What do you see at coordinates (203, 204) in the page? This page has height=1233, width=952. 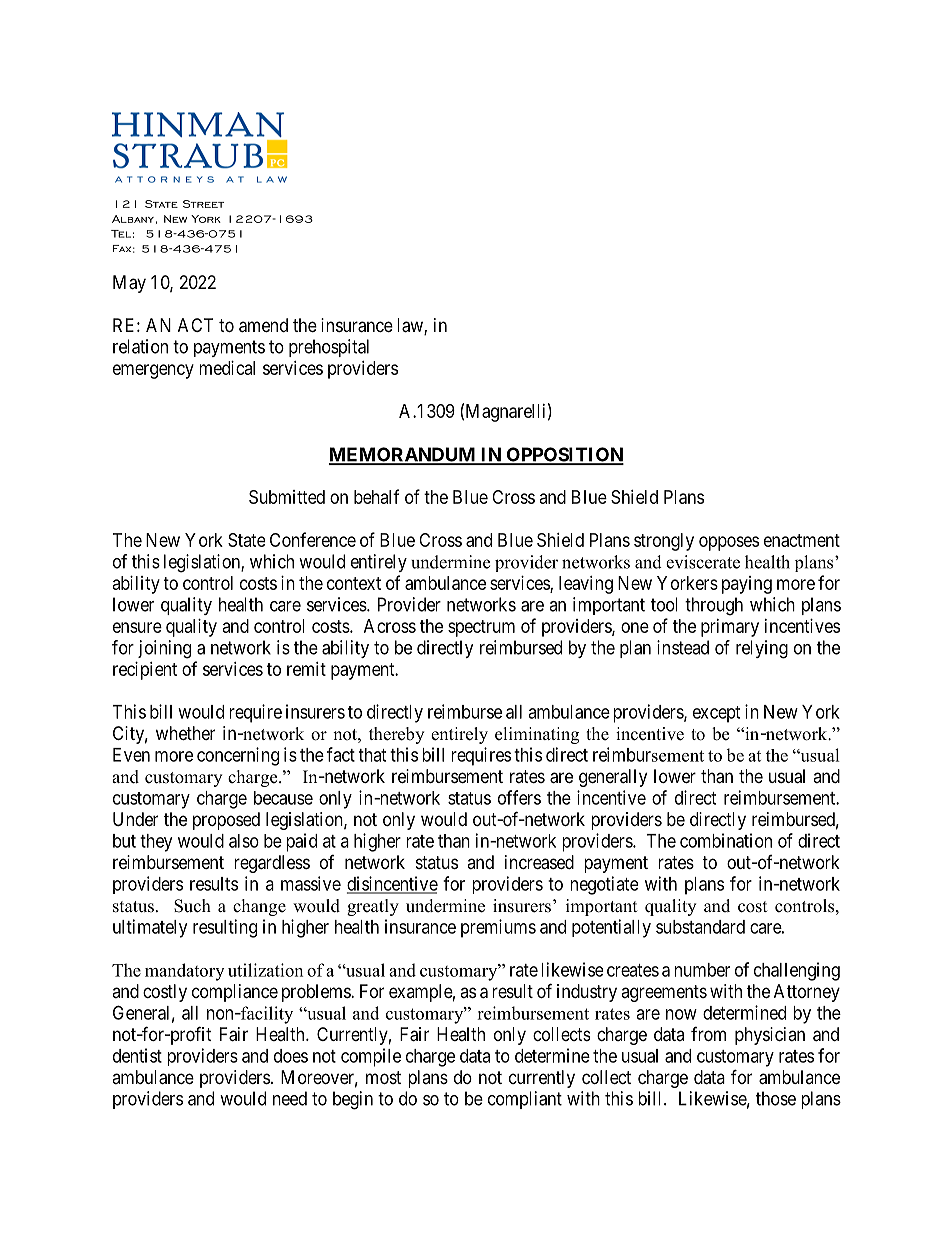 I see `Street` at bounding box center [203, 204].
